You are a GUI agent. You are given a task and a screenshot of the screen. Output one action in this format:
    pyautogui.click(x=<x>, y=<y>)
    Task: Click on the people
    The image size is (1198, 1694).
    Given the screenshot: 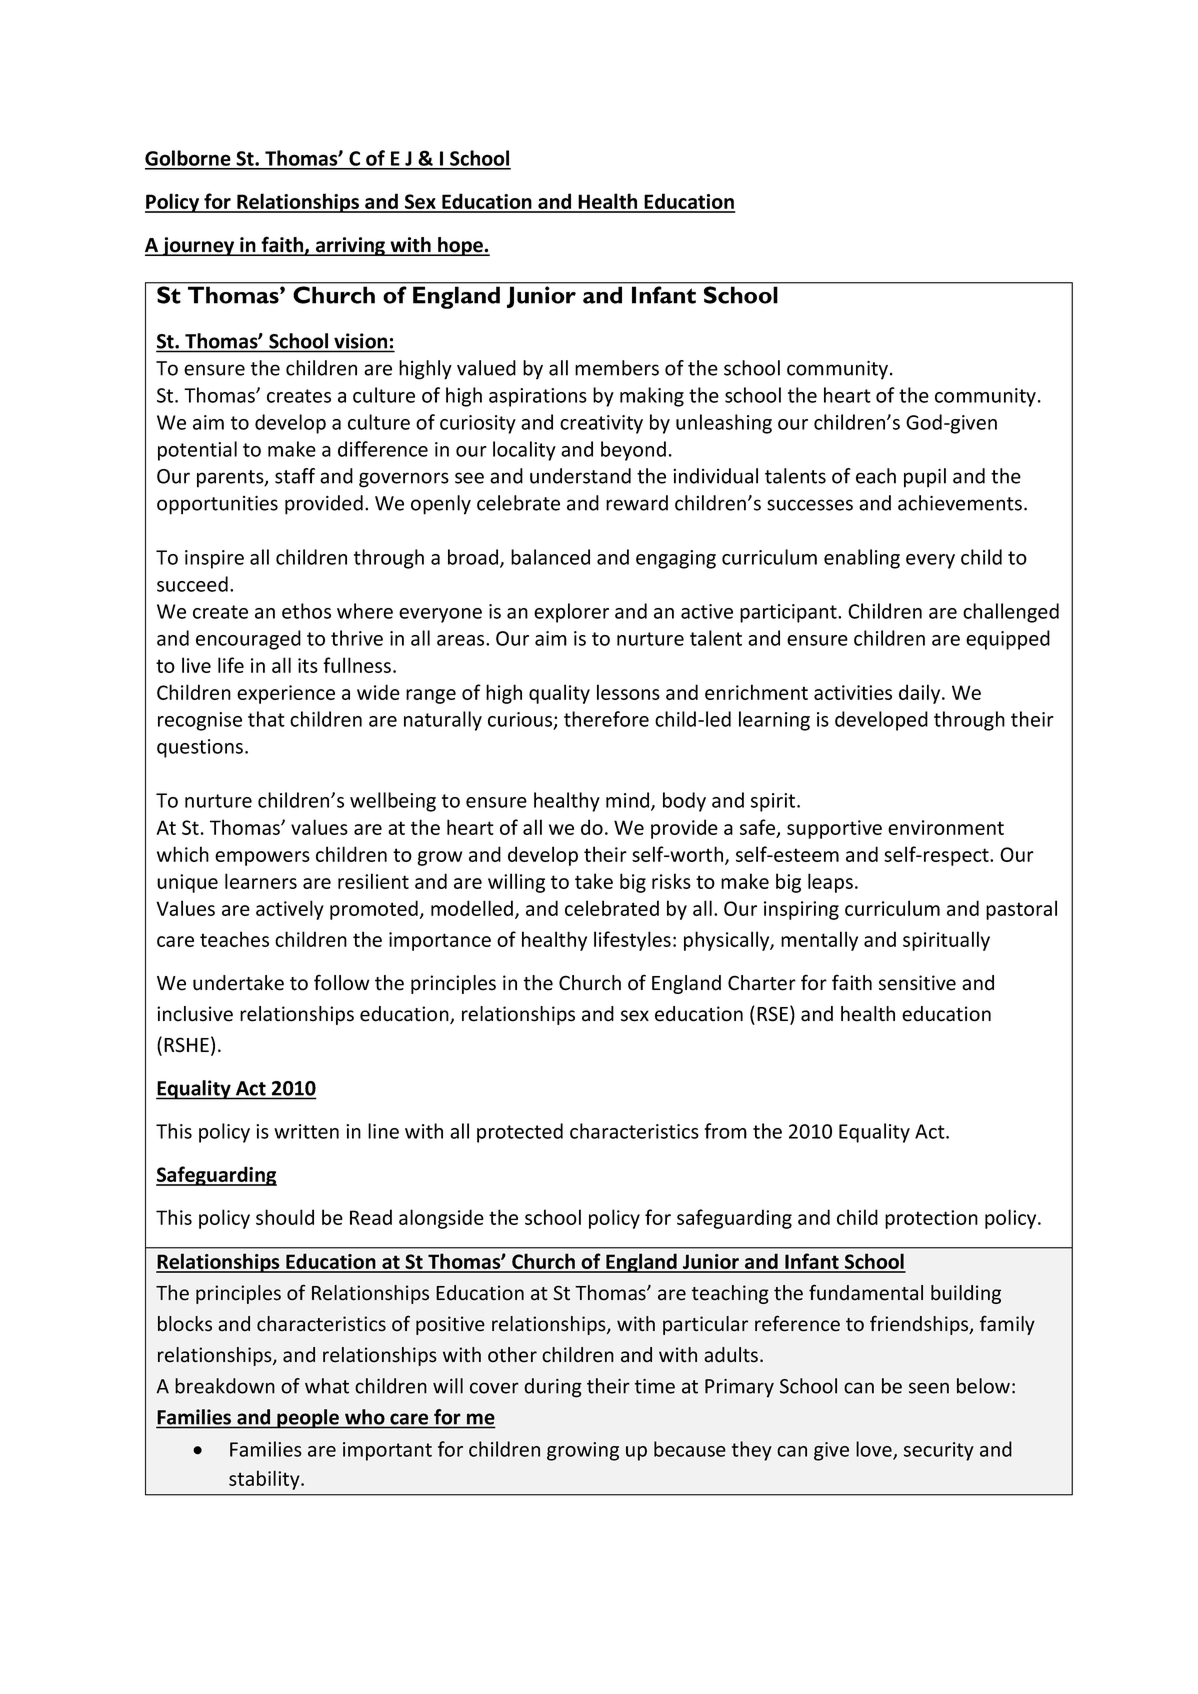 What is the action you would take?
    pyautogui.click(x=308, y=1419)
